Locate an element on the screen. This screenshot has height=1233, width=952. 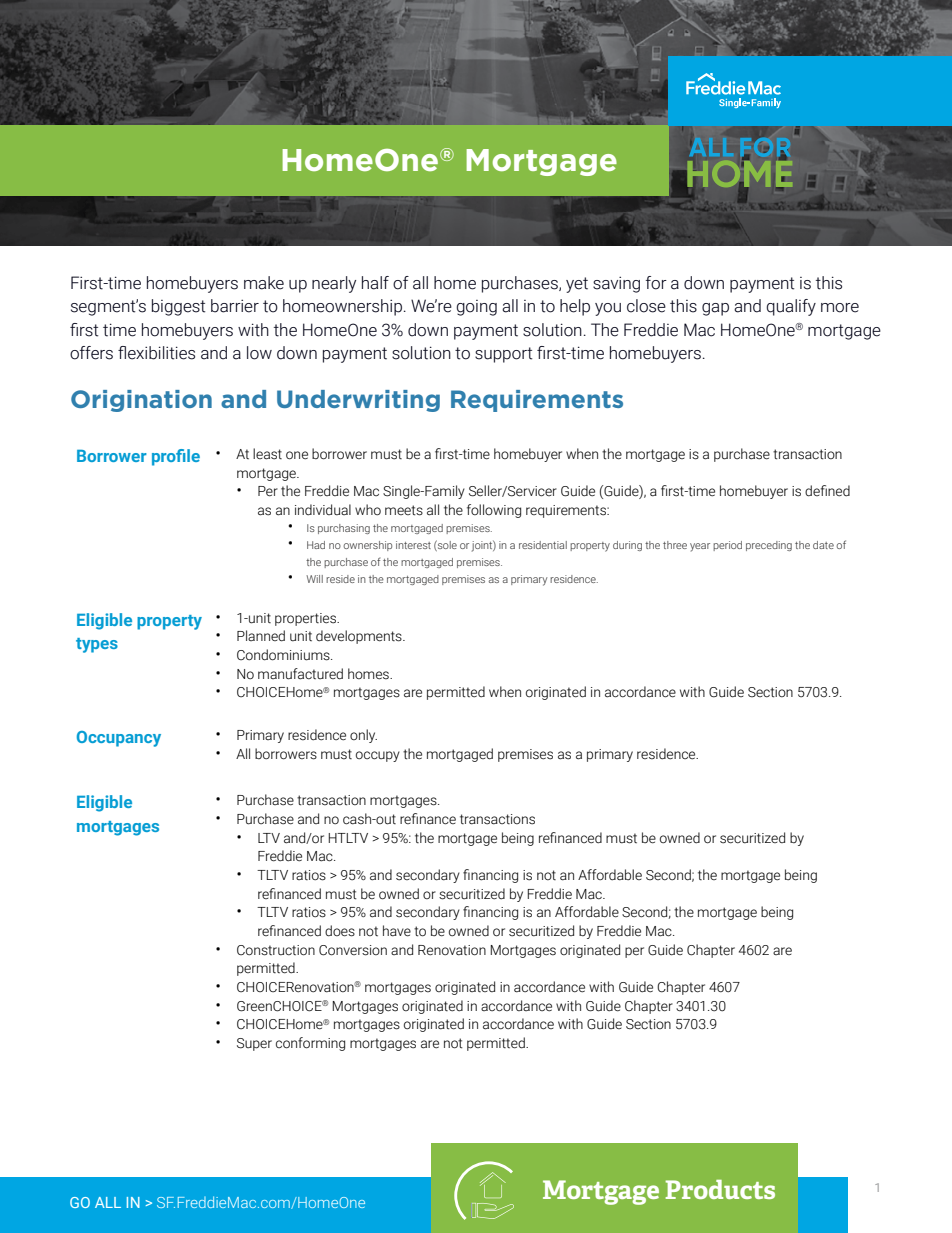
Super is located at coordinates (254, 1044).
